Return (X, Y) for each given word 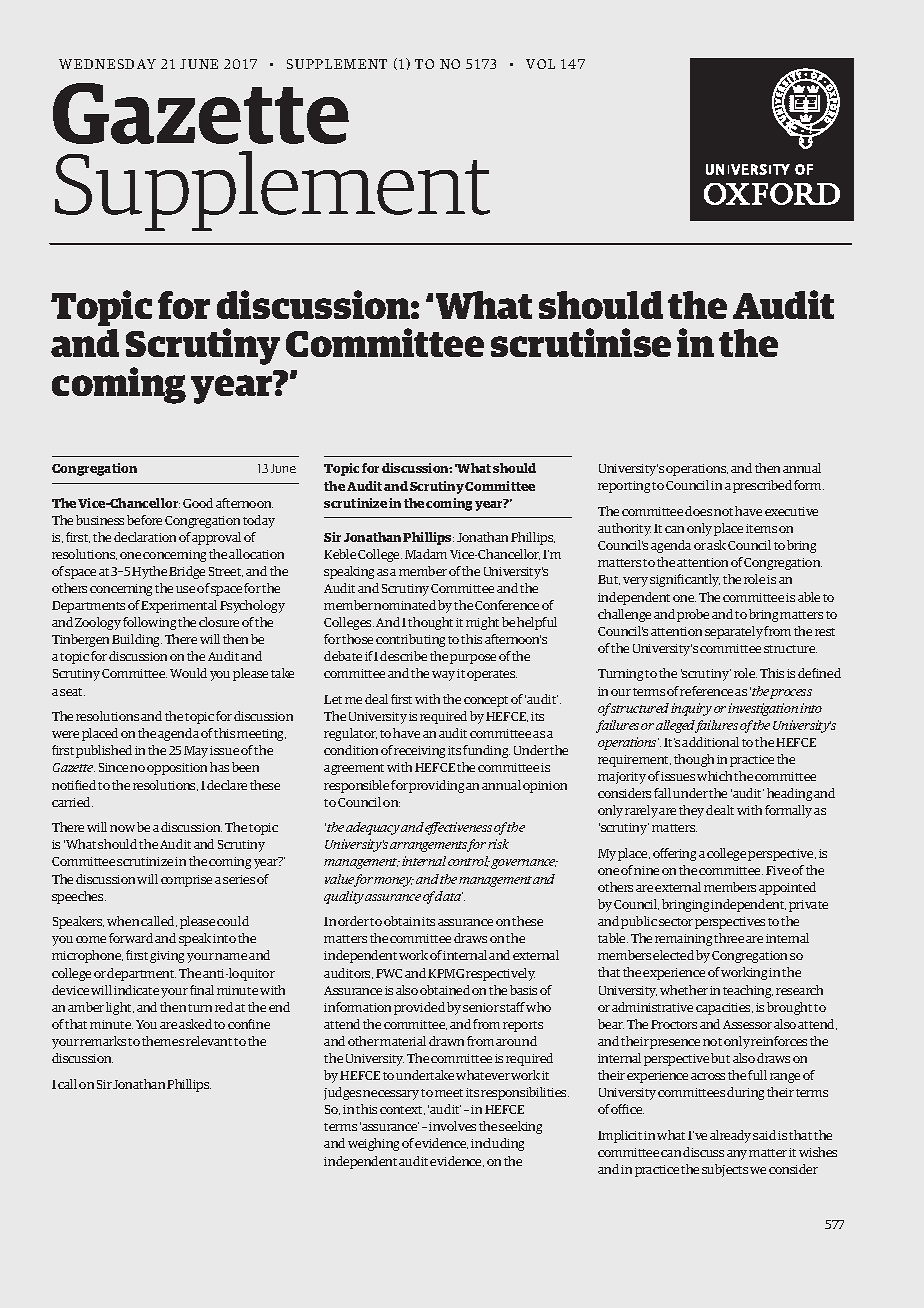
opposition (177, 769)
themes (163, 1041)
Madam (426, 554)
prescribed (762, 486)
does (698, 511)
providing (436, 786)
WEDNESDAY (107, 64)
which (714, 776)
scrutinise (581, 342)
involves (452, 1126)
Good (198, 503)
